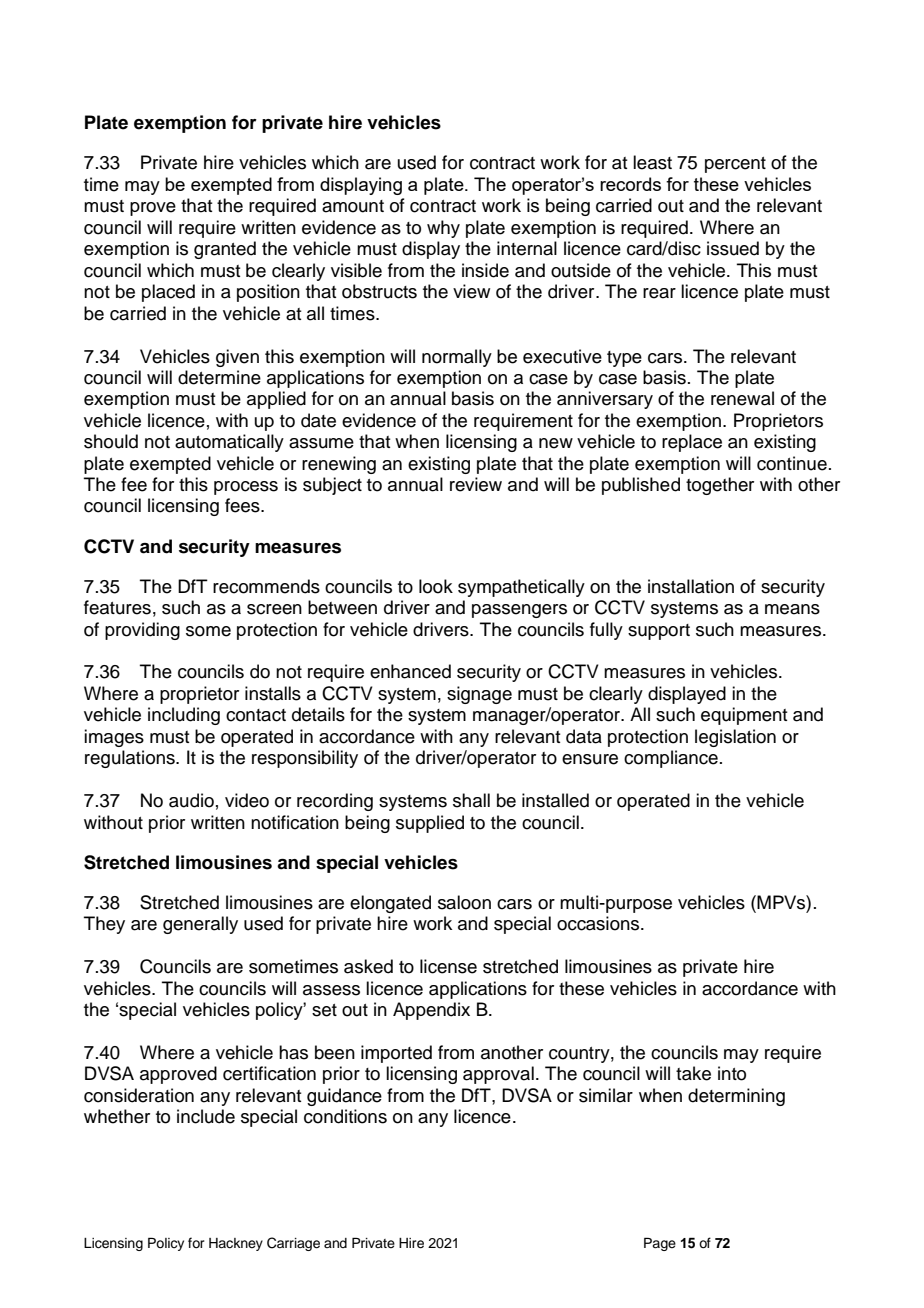 This image has width=924, height=1308. What do you see at coordinates (660, 1244) in the image?
I see `Page` at bounding box center [660, 1244].
